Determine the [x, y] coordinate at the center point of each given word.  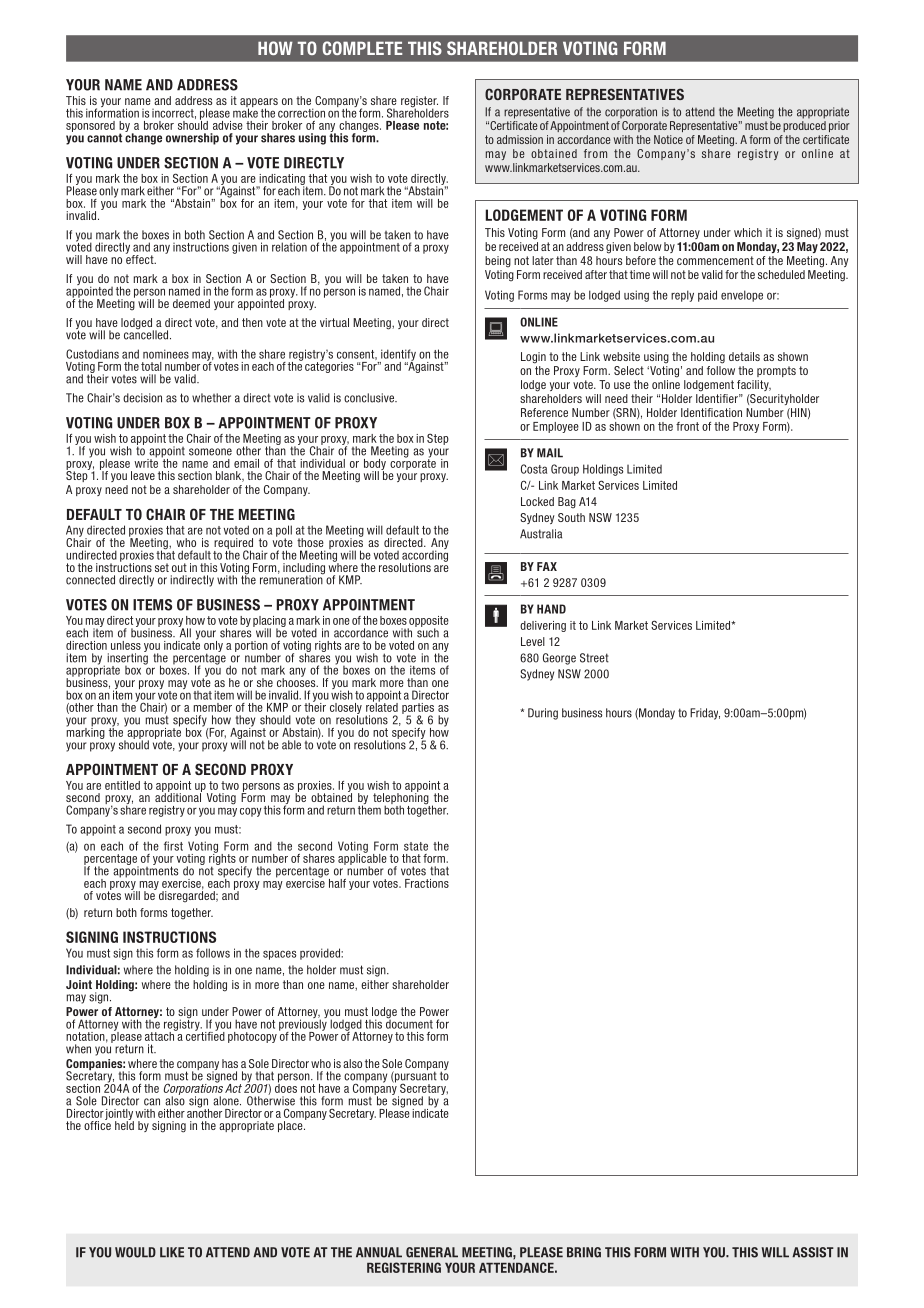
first [173, 846]
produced [804, 126]
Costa [534, 469]
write [146, 462]
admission [520, 139]
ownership [192, 139]
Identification [711, 412]
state [416, 846]
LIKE [172, 1252]
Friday [705, 714]
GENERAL [432, 1252]
